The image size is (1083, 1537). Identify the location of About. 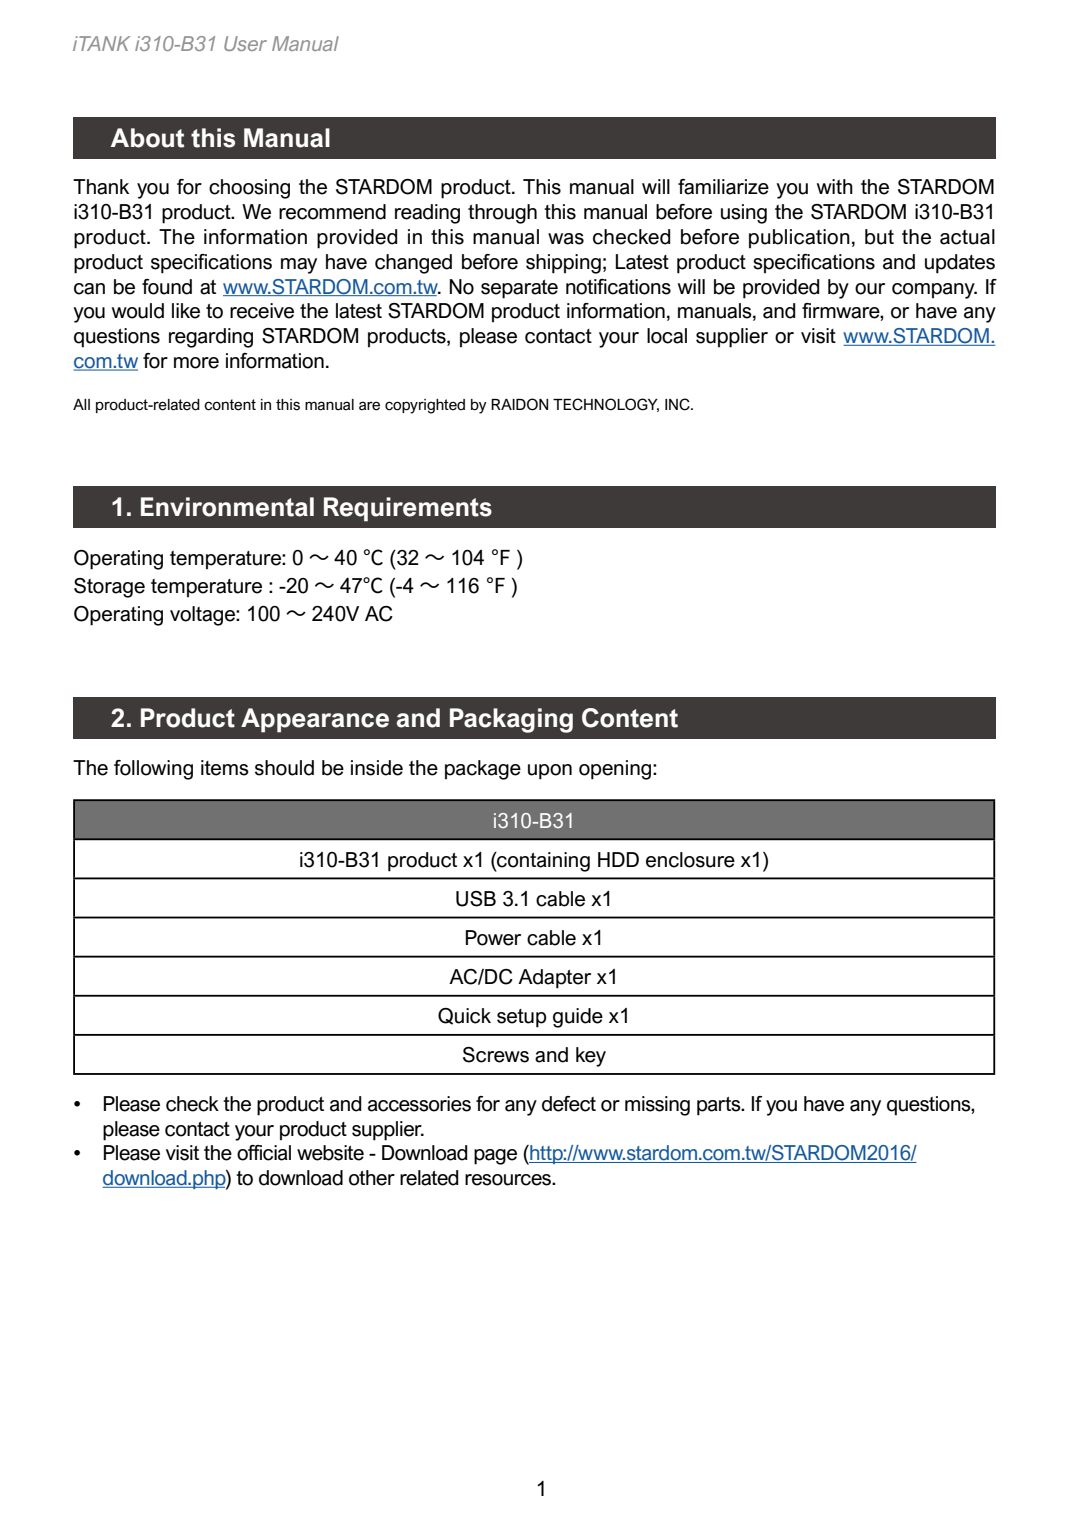
(147, 138).
